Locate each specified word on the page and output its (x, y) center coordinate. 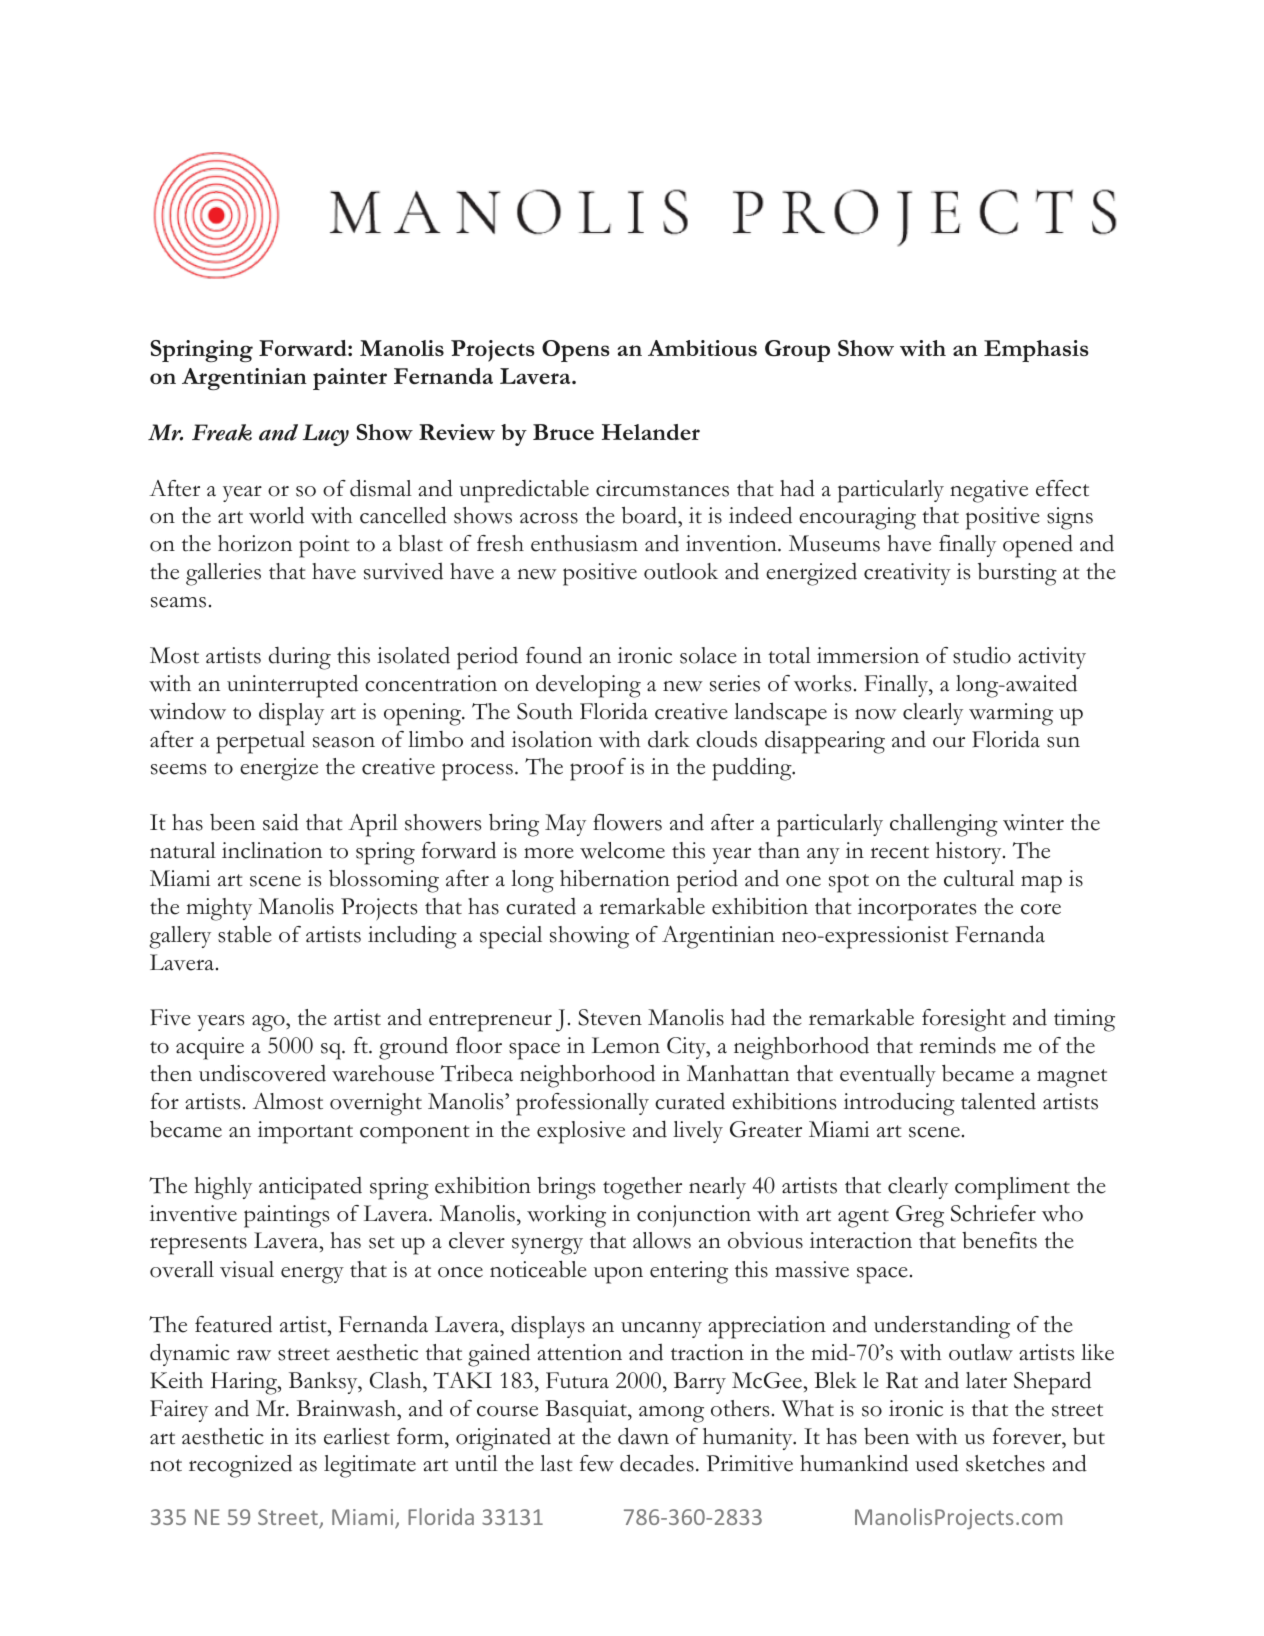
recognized (240, 1466)
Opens (575, 351)
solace (708, 655)
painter (350, 379)
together (642, 1188)
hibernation (615, 878)
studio (982, 655)
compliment (1012, 1188)
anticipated (310, 1188)
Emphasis (1036, 351)
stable (245, 934)
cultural (979, 878)
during (300, 658)
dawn (643, 1436)
